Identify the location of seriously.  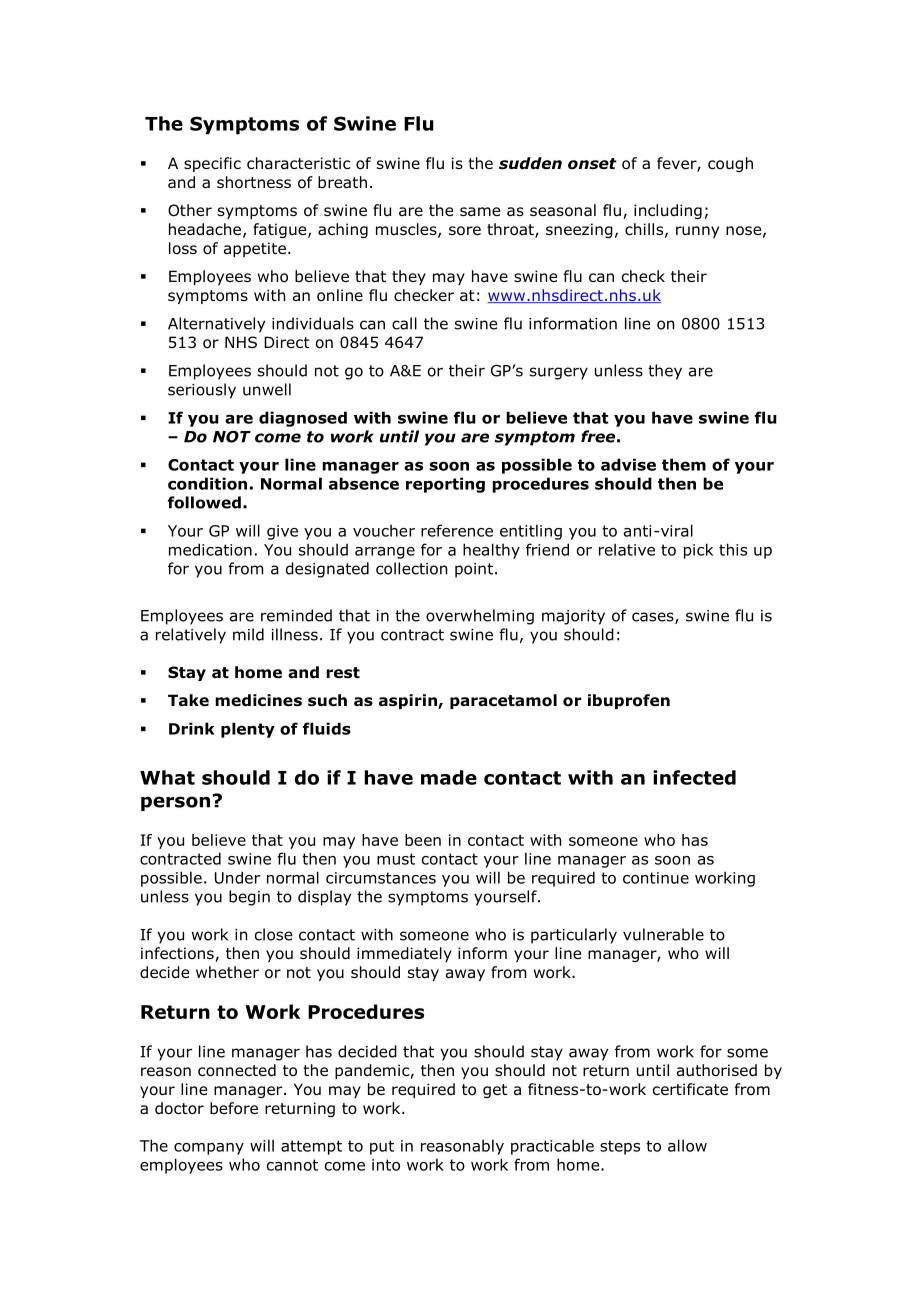
(202, 391).
